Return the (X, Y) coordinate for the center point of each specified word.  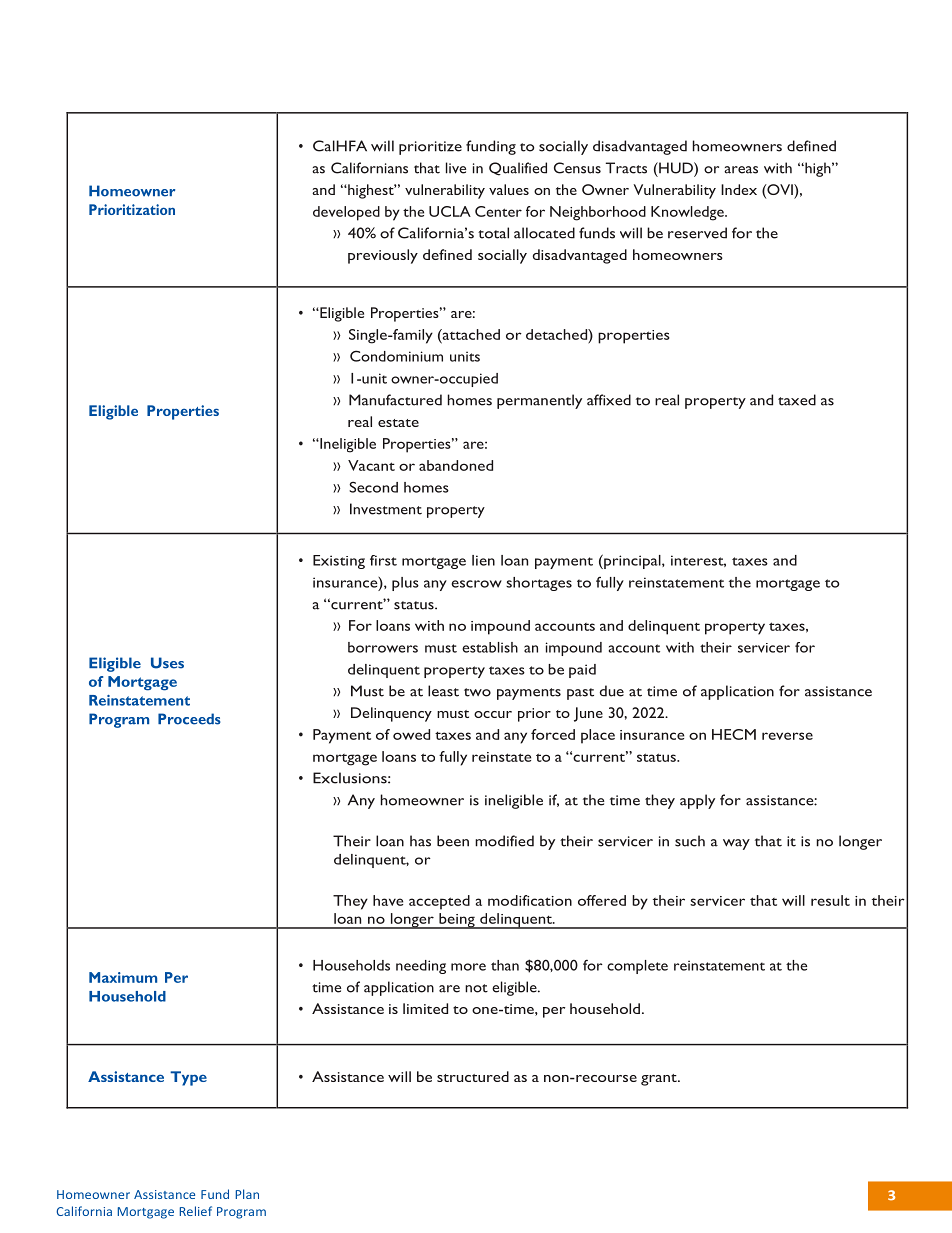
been (453, 841)
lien (483, 560)
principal (632, 561)
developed (346, 213)
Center (498, 211)
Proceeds (189, 719)
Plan (247, 1194)
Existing (339, 562)
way (736, 844)
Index (739, 189)
